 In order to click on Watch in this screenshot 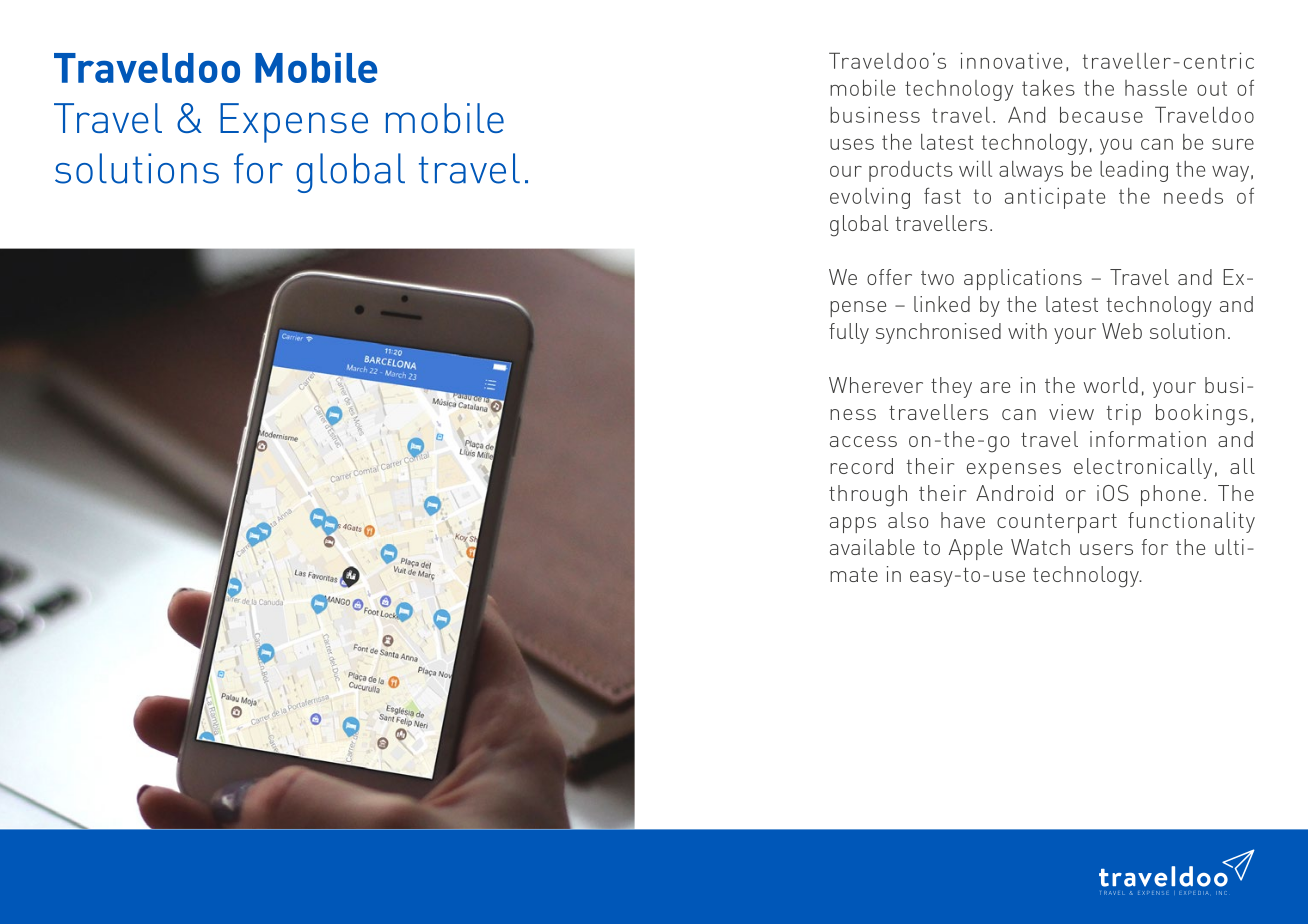, I will do `click(1040, 547)`.
